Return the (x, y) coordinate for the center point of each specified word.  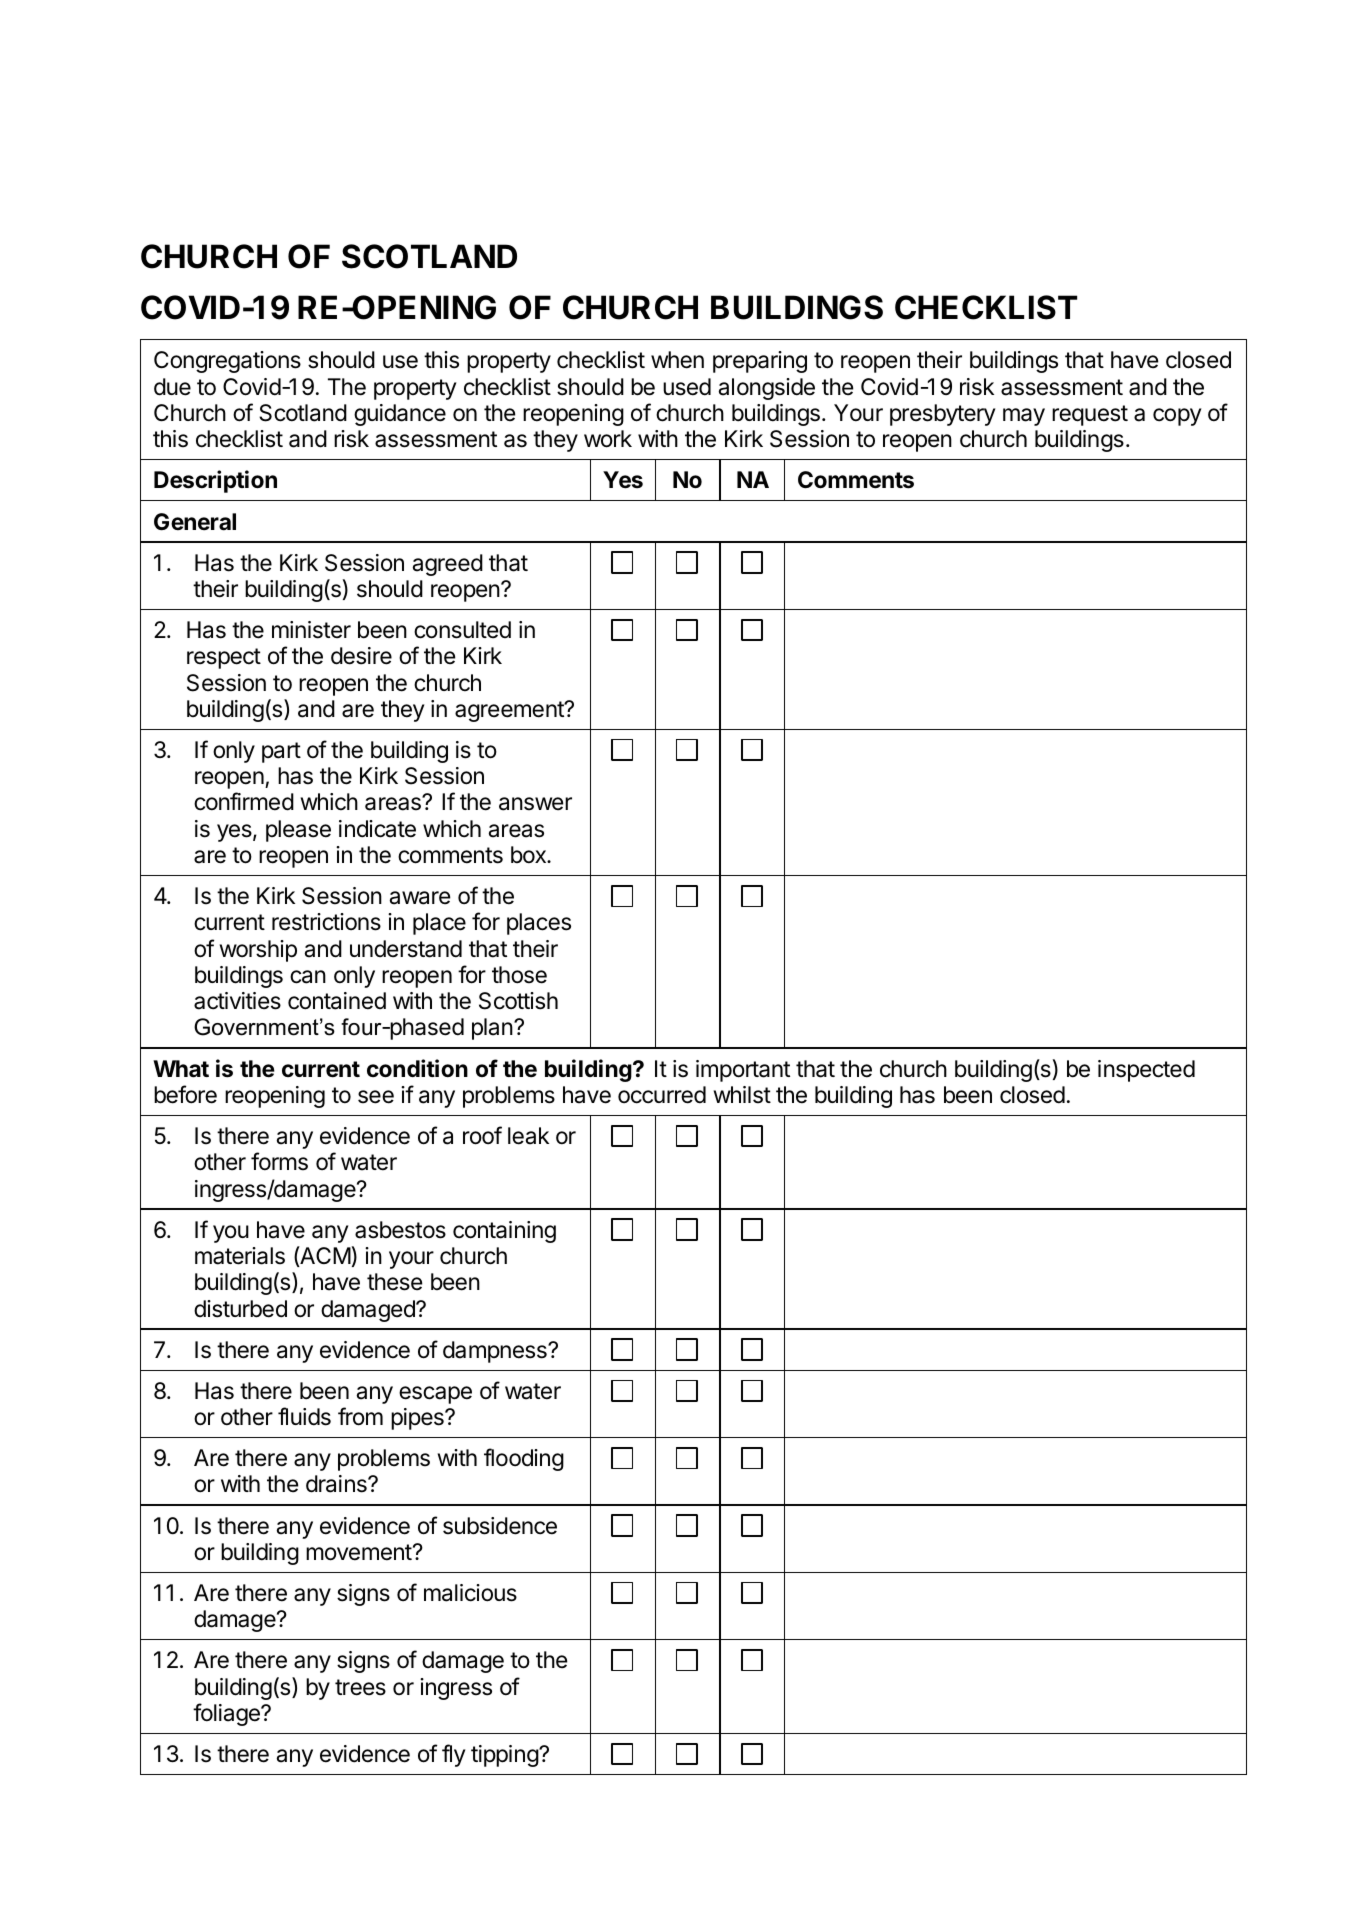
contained (337, 1001)
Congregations (227, 362)
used (687, 387)
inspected (1146, 1071)
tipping (505, 1756)
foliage (227, 1714)
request (1090, 415)
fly (453, 1755)
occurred (662, 1095)
